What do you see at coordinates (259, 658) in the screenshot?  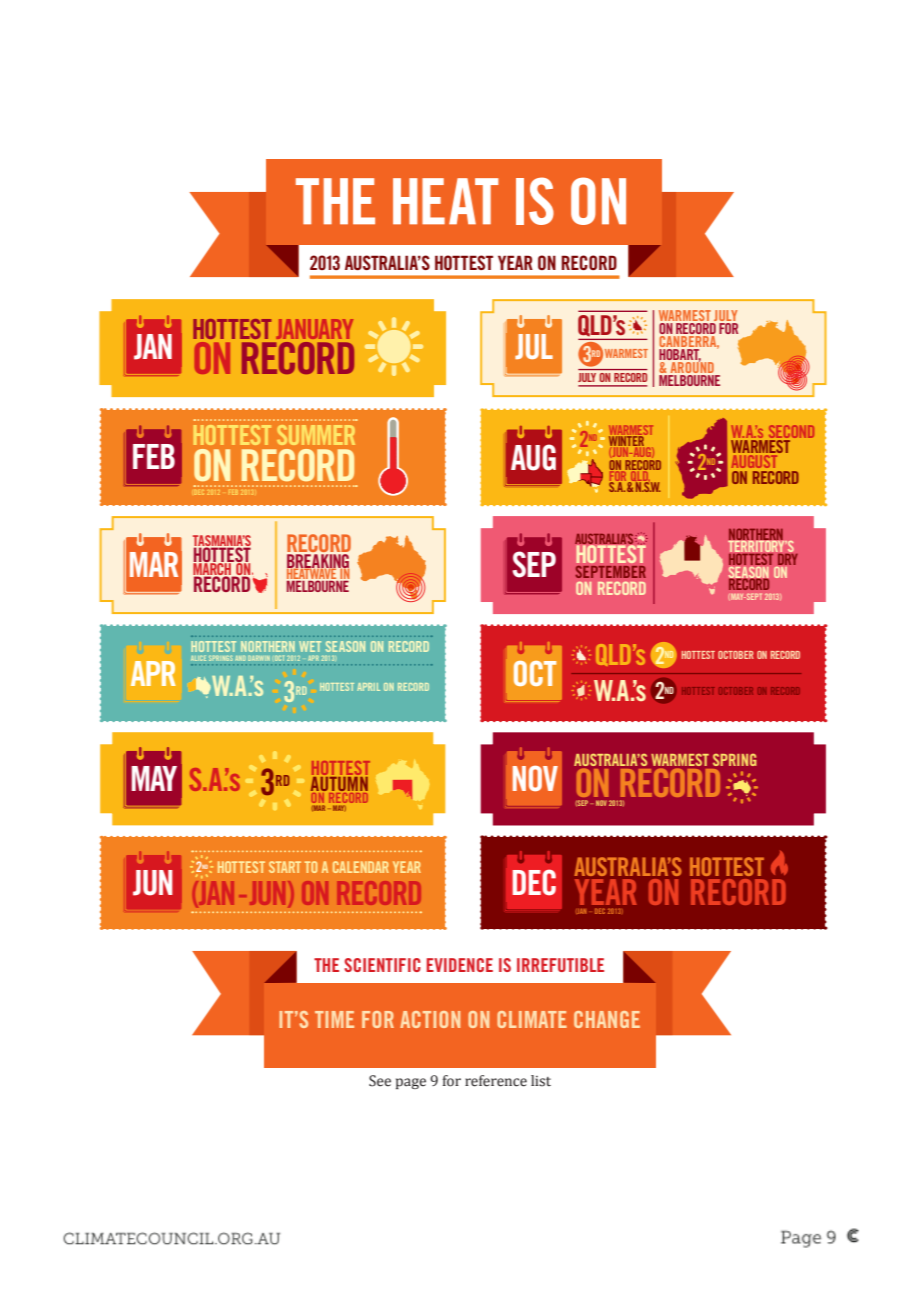 I see `DARWIN` at bounding box center [259, 658].
